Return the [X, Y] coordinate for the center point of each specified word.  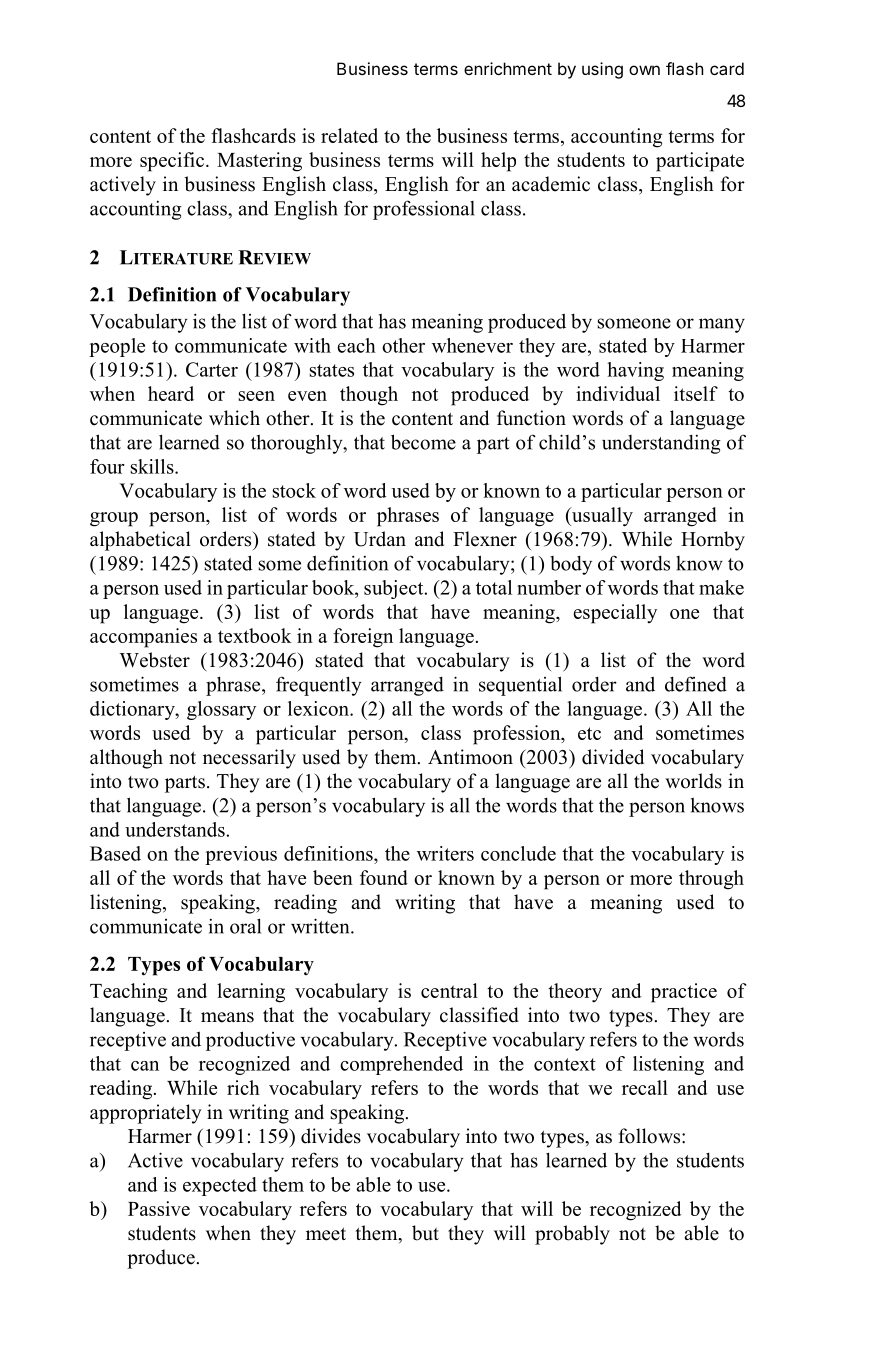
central [449, 990]
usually [601, 517]
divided [613, 757]
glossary [221, 710]
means [227, 1017]
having [635, 371]
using [602, 70]
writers [445, 853]
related [349, 135]
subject [395, 589]
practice [684, 993]
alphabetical [140, 541]
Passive [159, 1208]
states [332, 370]
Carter [212, 369]
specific [173, 162]
